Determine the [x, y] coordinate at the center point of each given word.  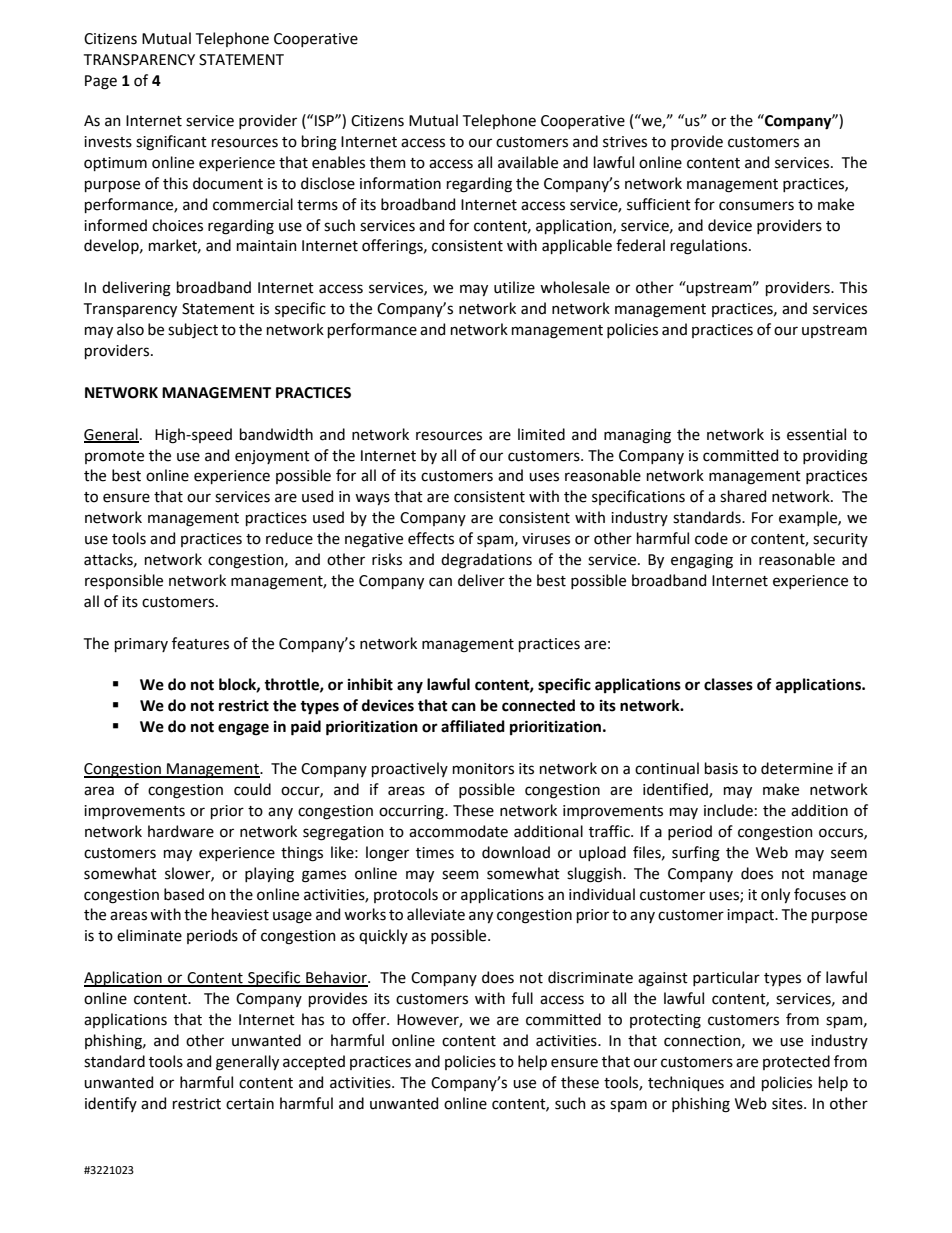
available [528, 162]
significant [171, 143]
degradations [486, 561]
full [522, 998]
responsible [124, 581]
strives [625, 142]
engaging [702, 561]
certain [250, 1104]
